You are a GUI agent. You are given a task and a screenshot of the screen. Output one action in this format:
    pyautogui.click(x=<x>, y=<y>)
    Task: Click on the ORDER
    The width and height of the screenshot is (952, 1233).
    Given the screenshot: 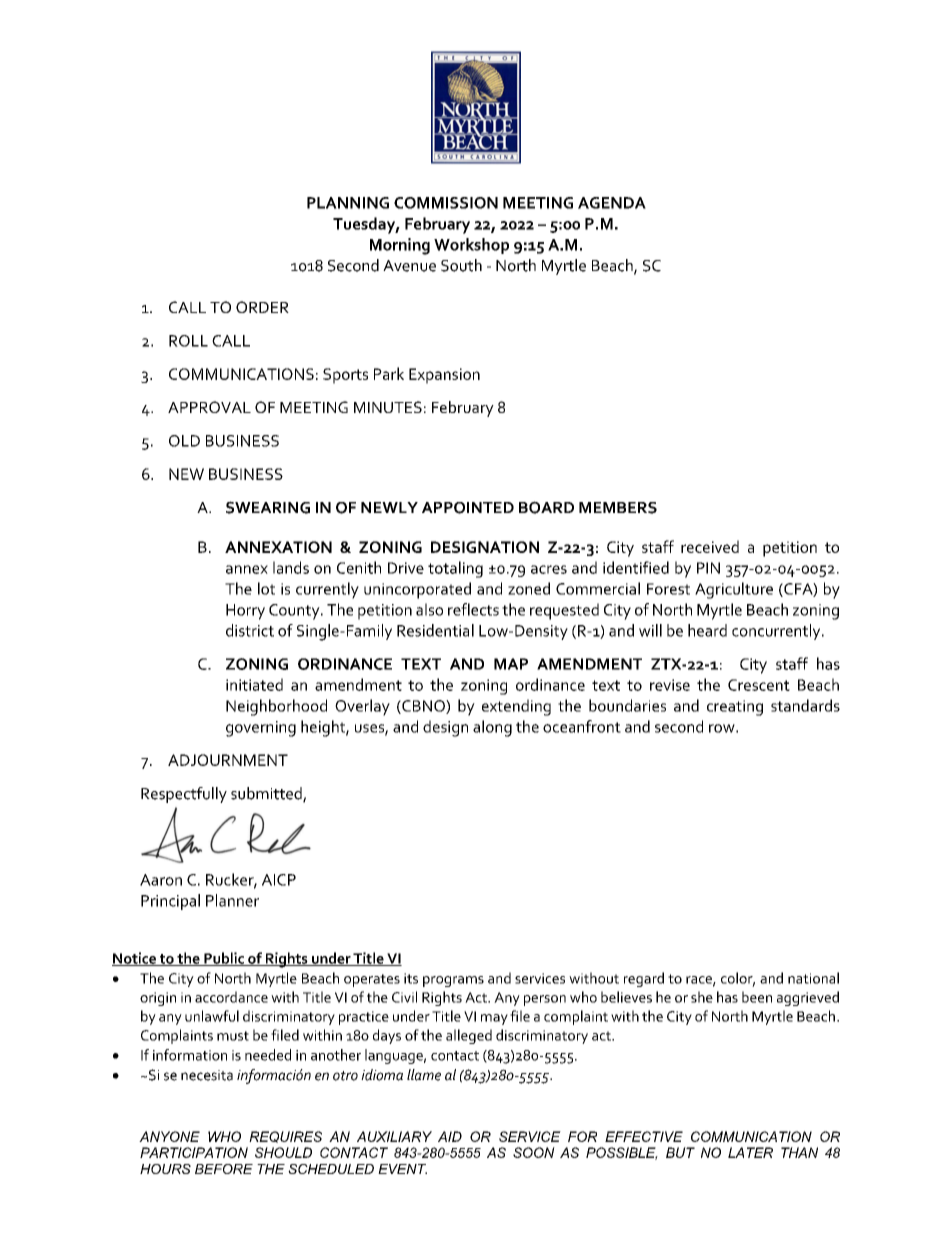 What is the action you would take?
    pyautogui.click(x=262, y=307)
